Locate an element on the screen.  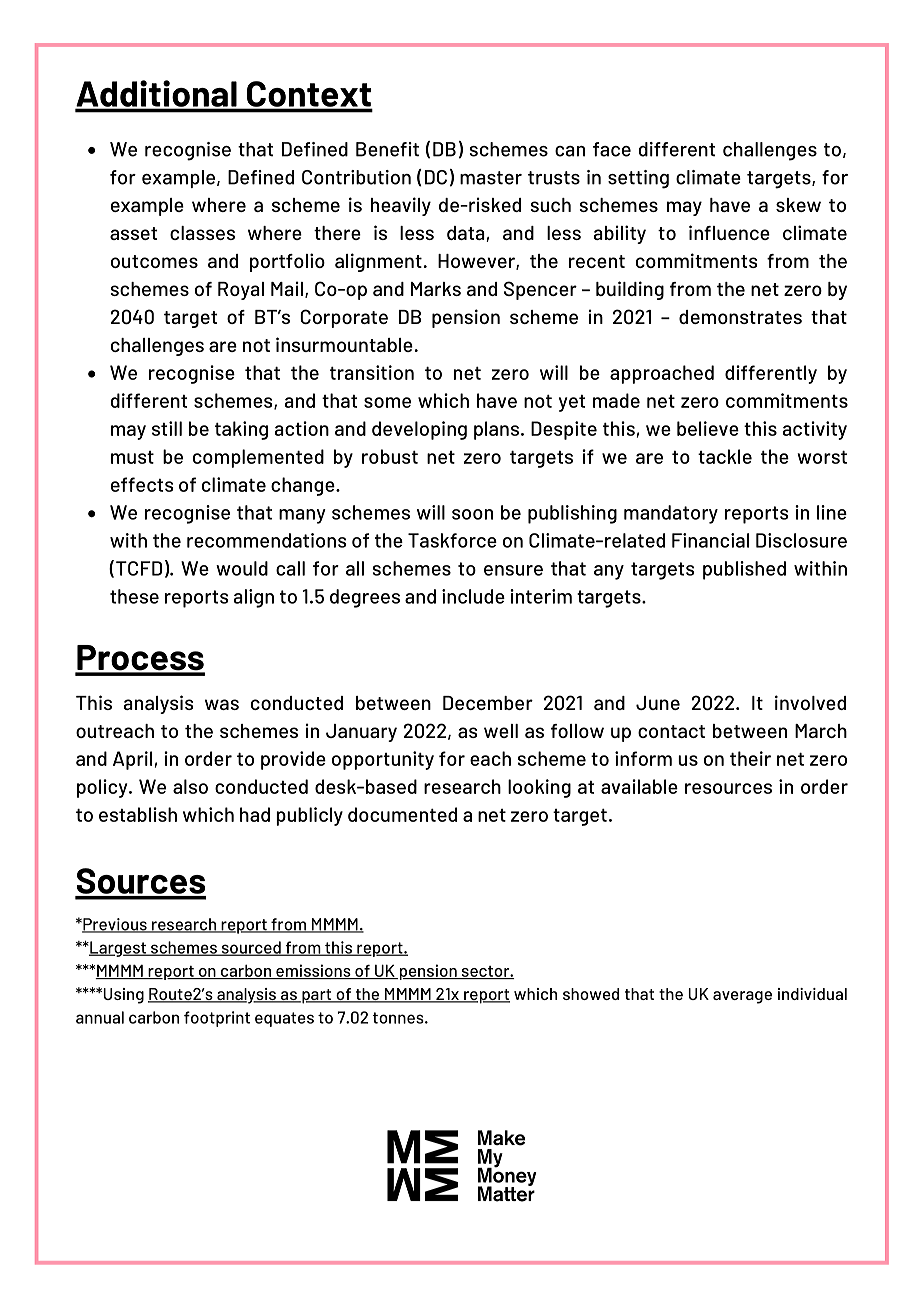
their is located at coordinates (750, 758).
